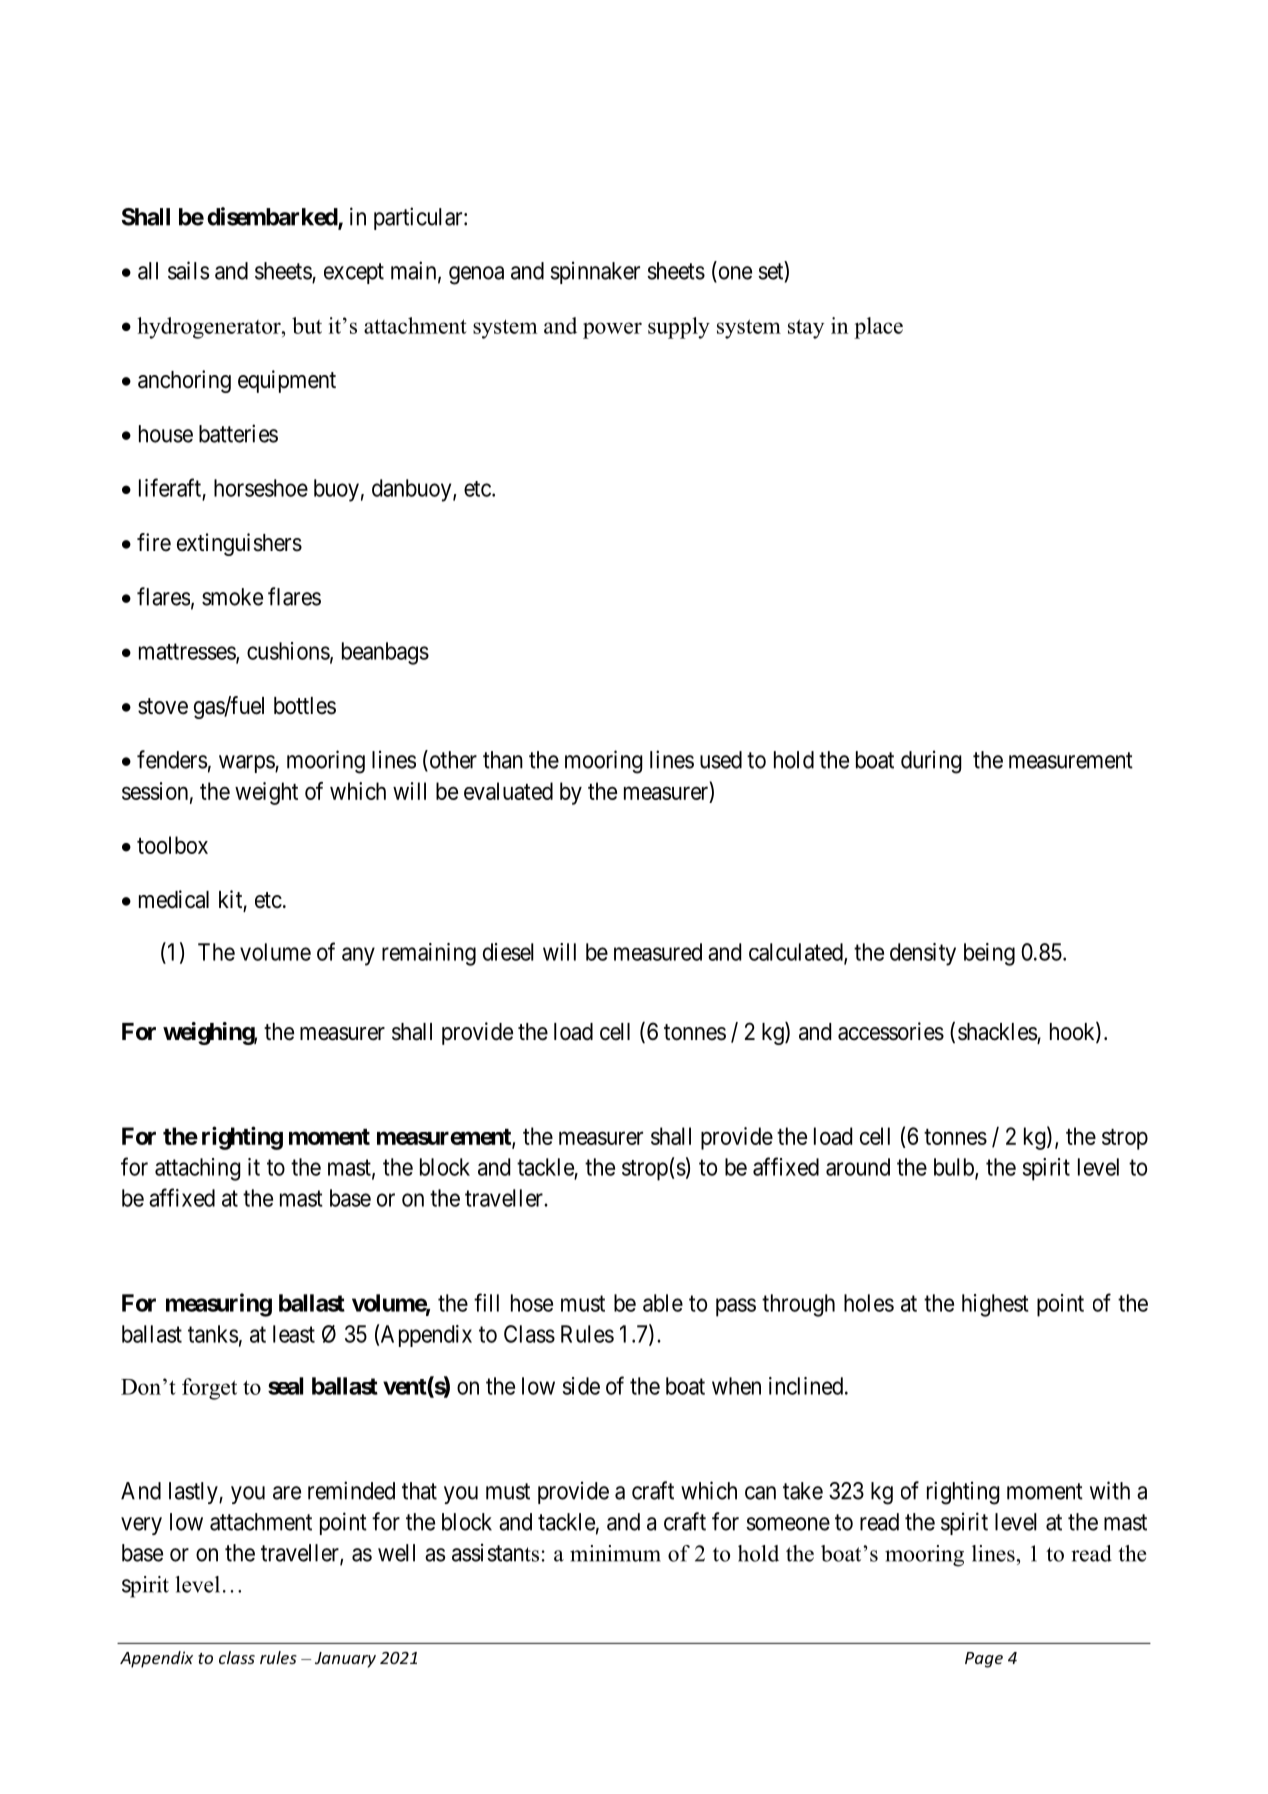 This screenshot has height=1794, width=1268. I want to click on spinnaker, so click(595, 272).
